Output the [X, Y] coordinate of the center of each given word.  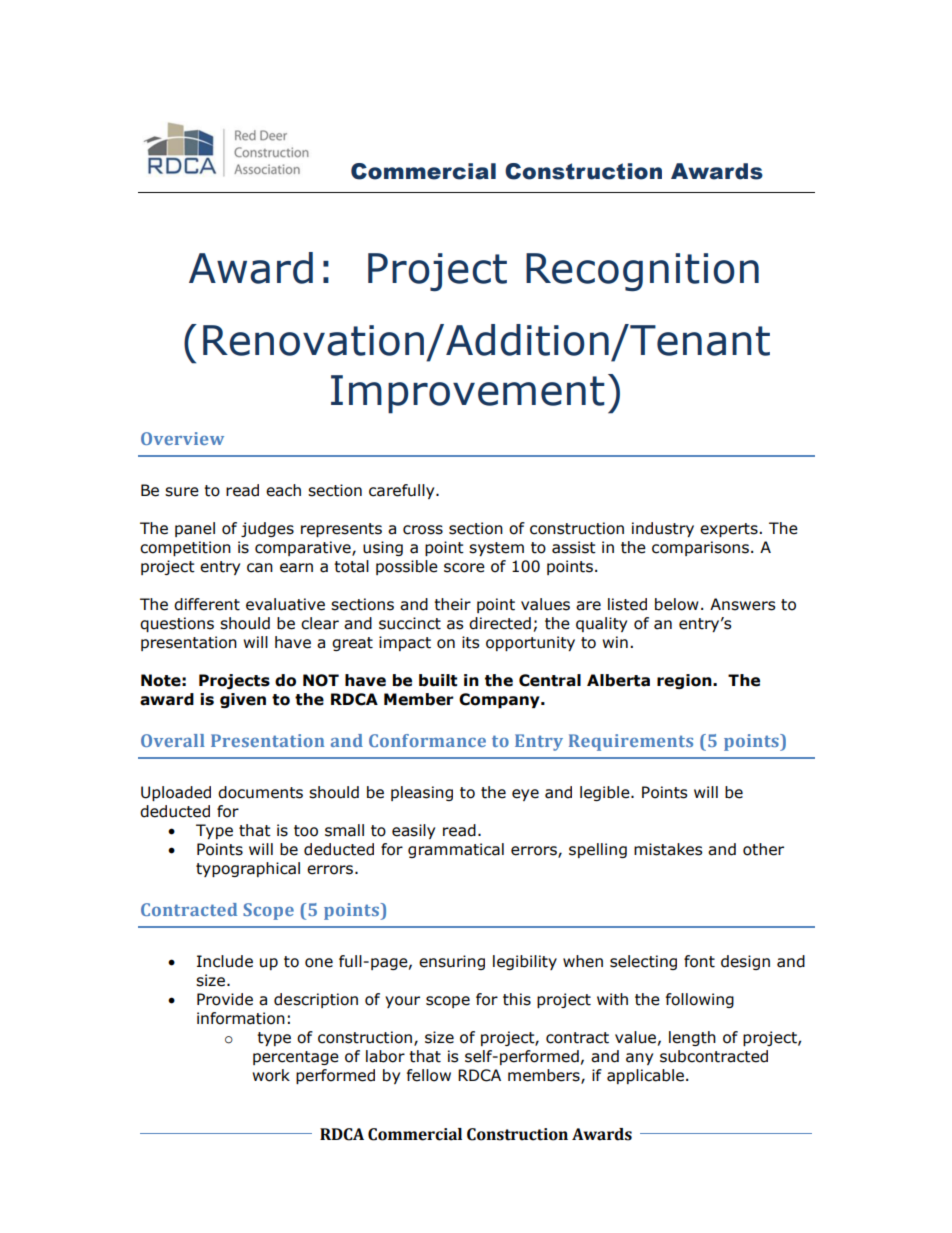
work [271, 1075]
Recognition [642, 272]
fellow [429, 1075]
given [243, 700]
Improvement [468, 394]
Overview [182, 438]
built [438, 680]
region [685, 681]
